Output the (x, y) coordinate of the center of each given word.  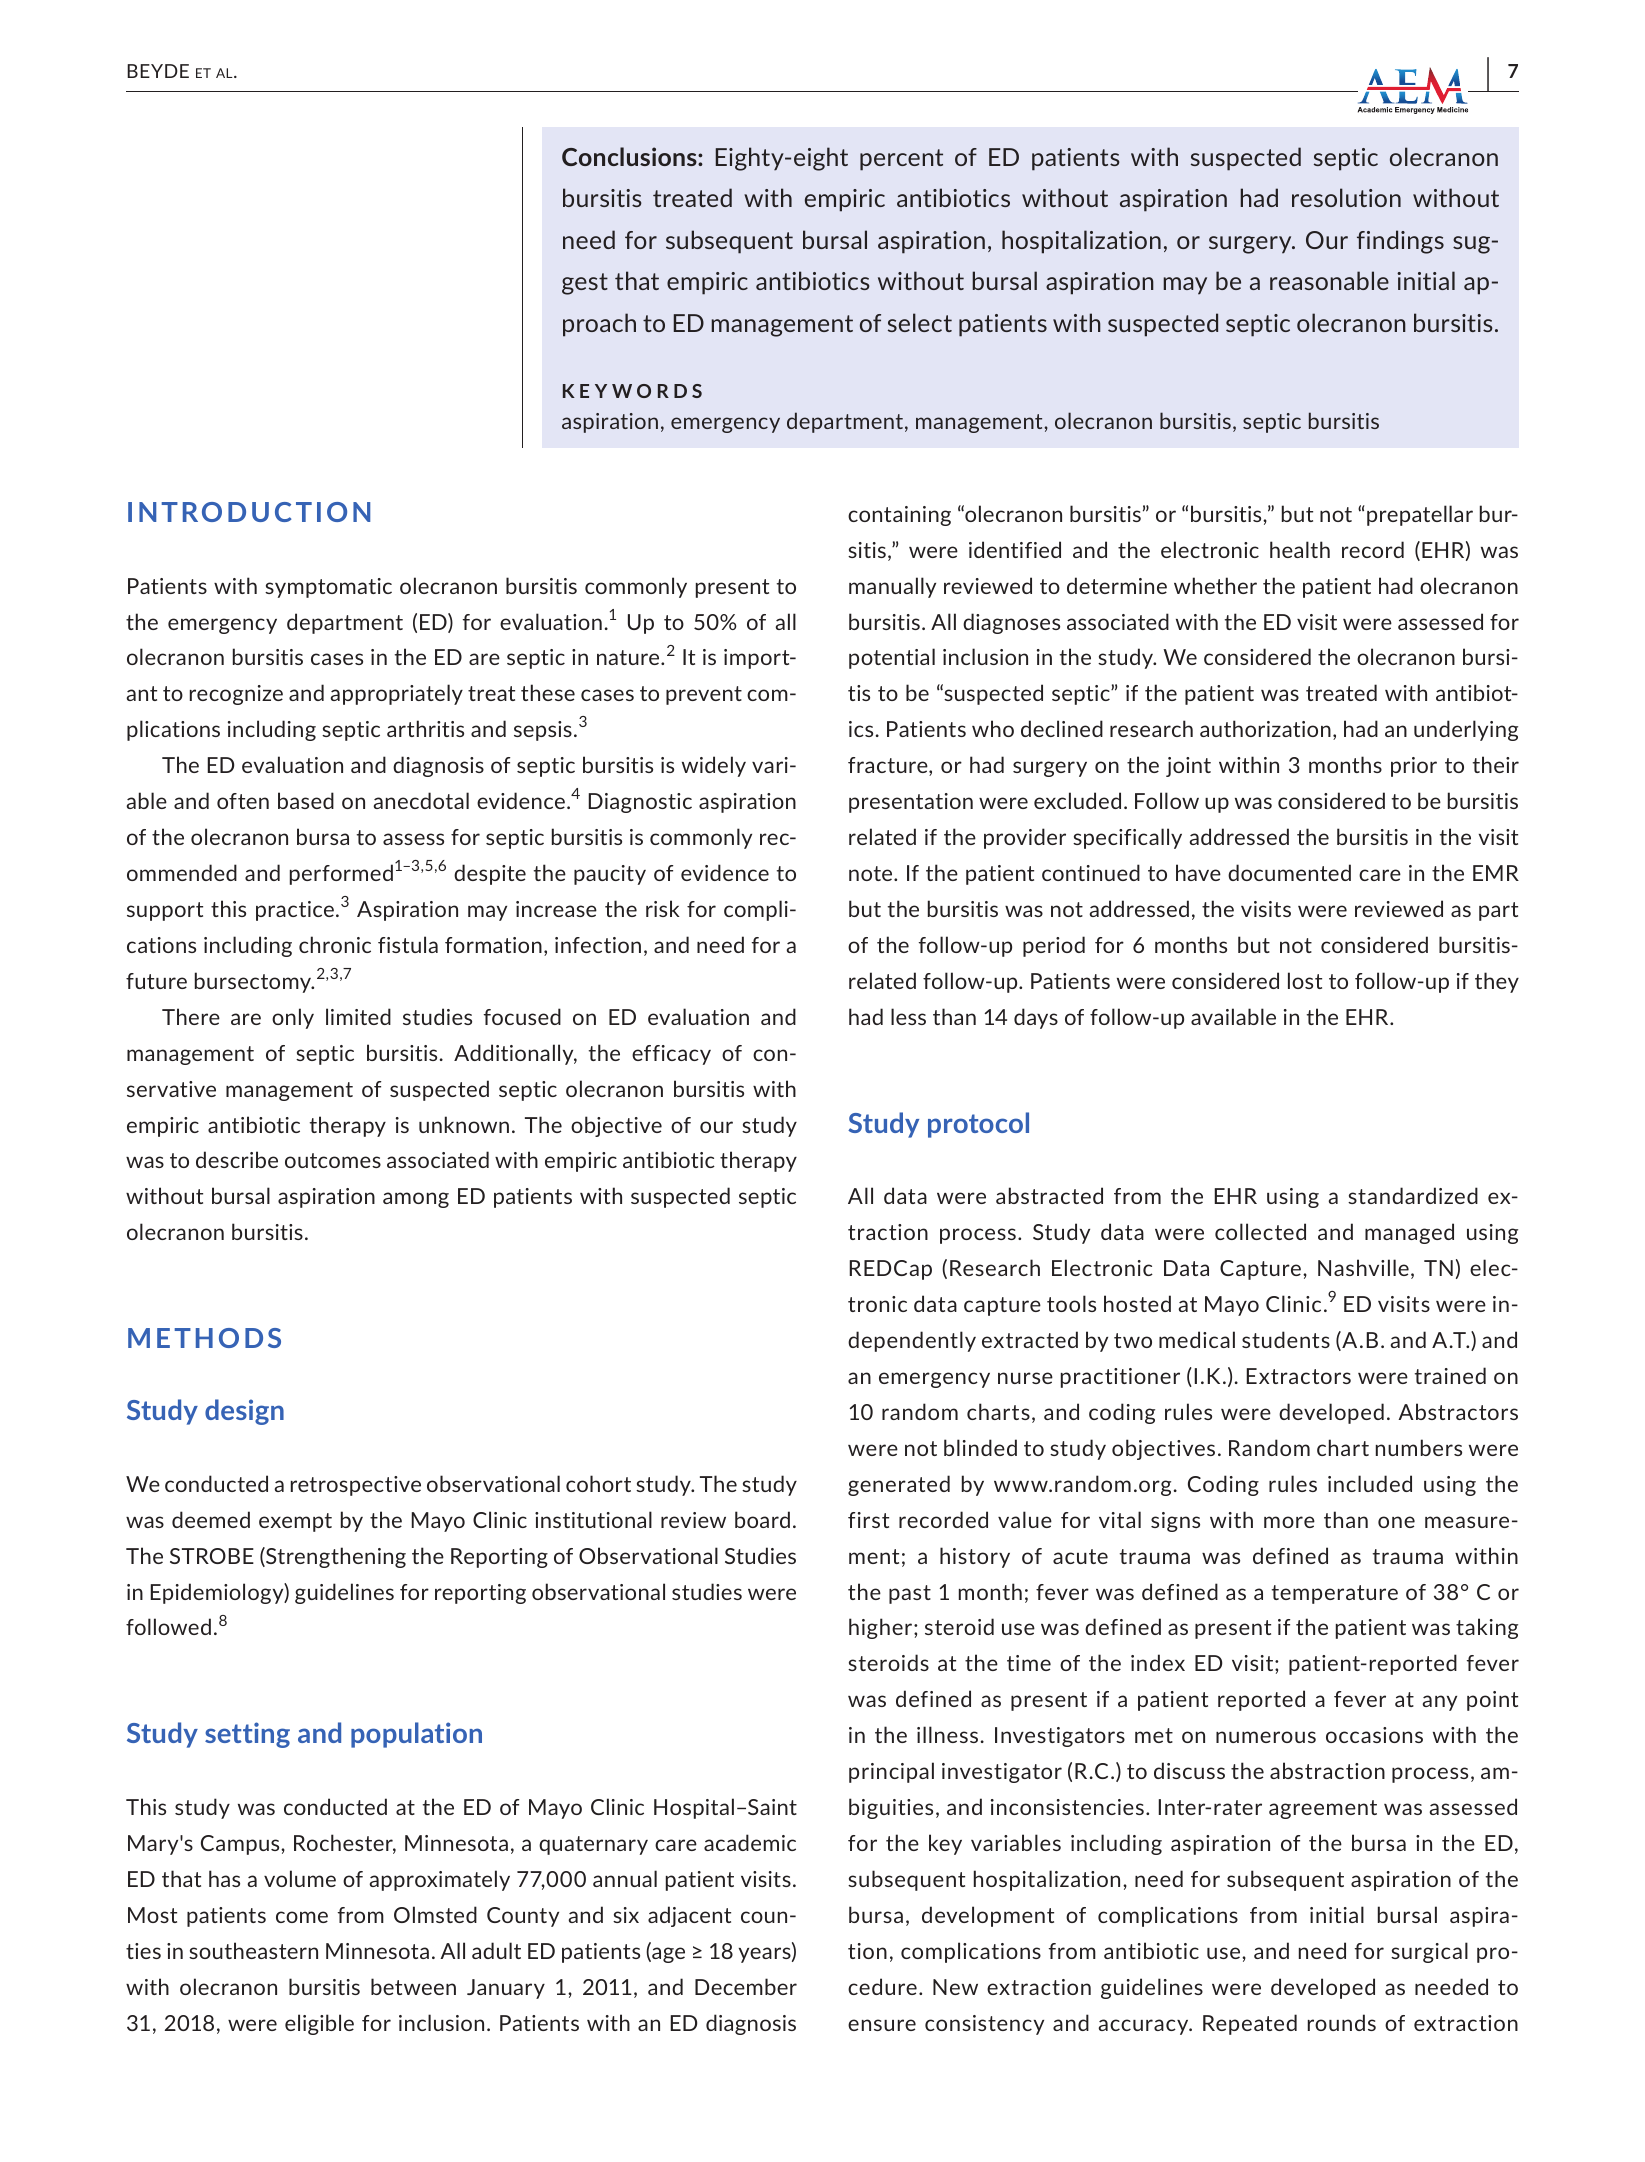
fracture (889, 766)
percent (901, 160)
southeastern (253, 1950)
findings (1400, 242)
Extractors (1298, 1376)
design (244, 1412)
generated (899, 1485)
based (306, 800)
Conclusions (630, 156)
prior (1414, 767)
